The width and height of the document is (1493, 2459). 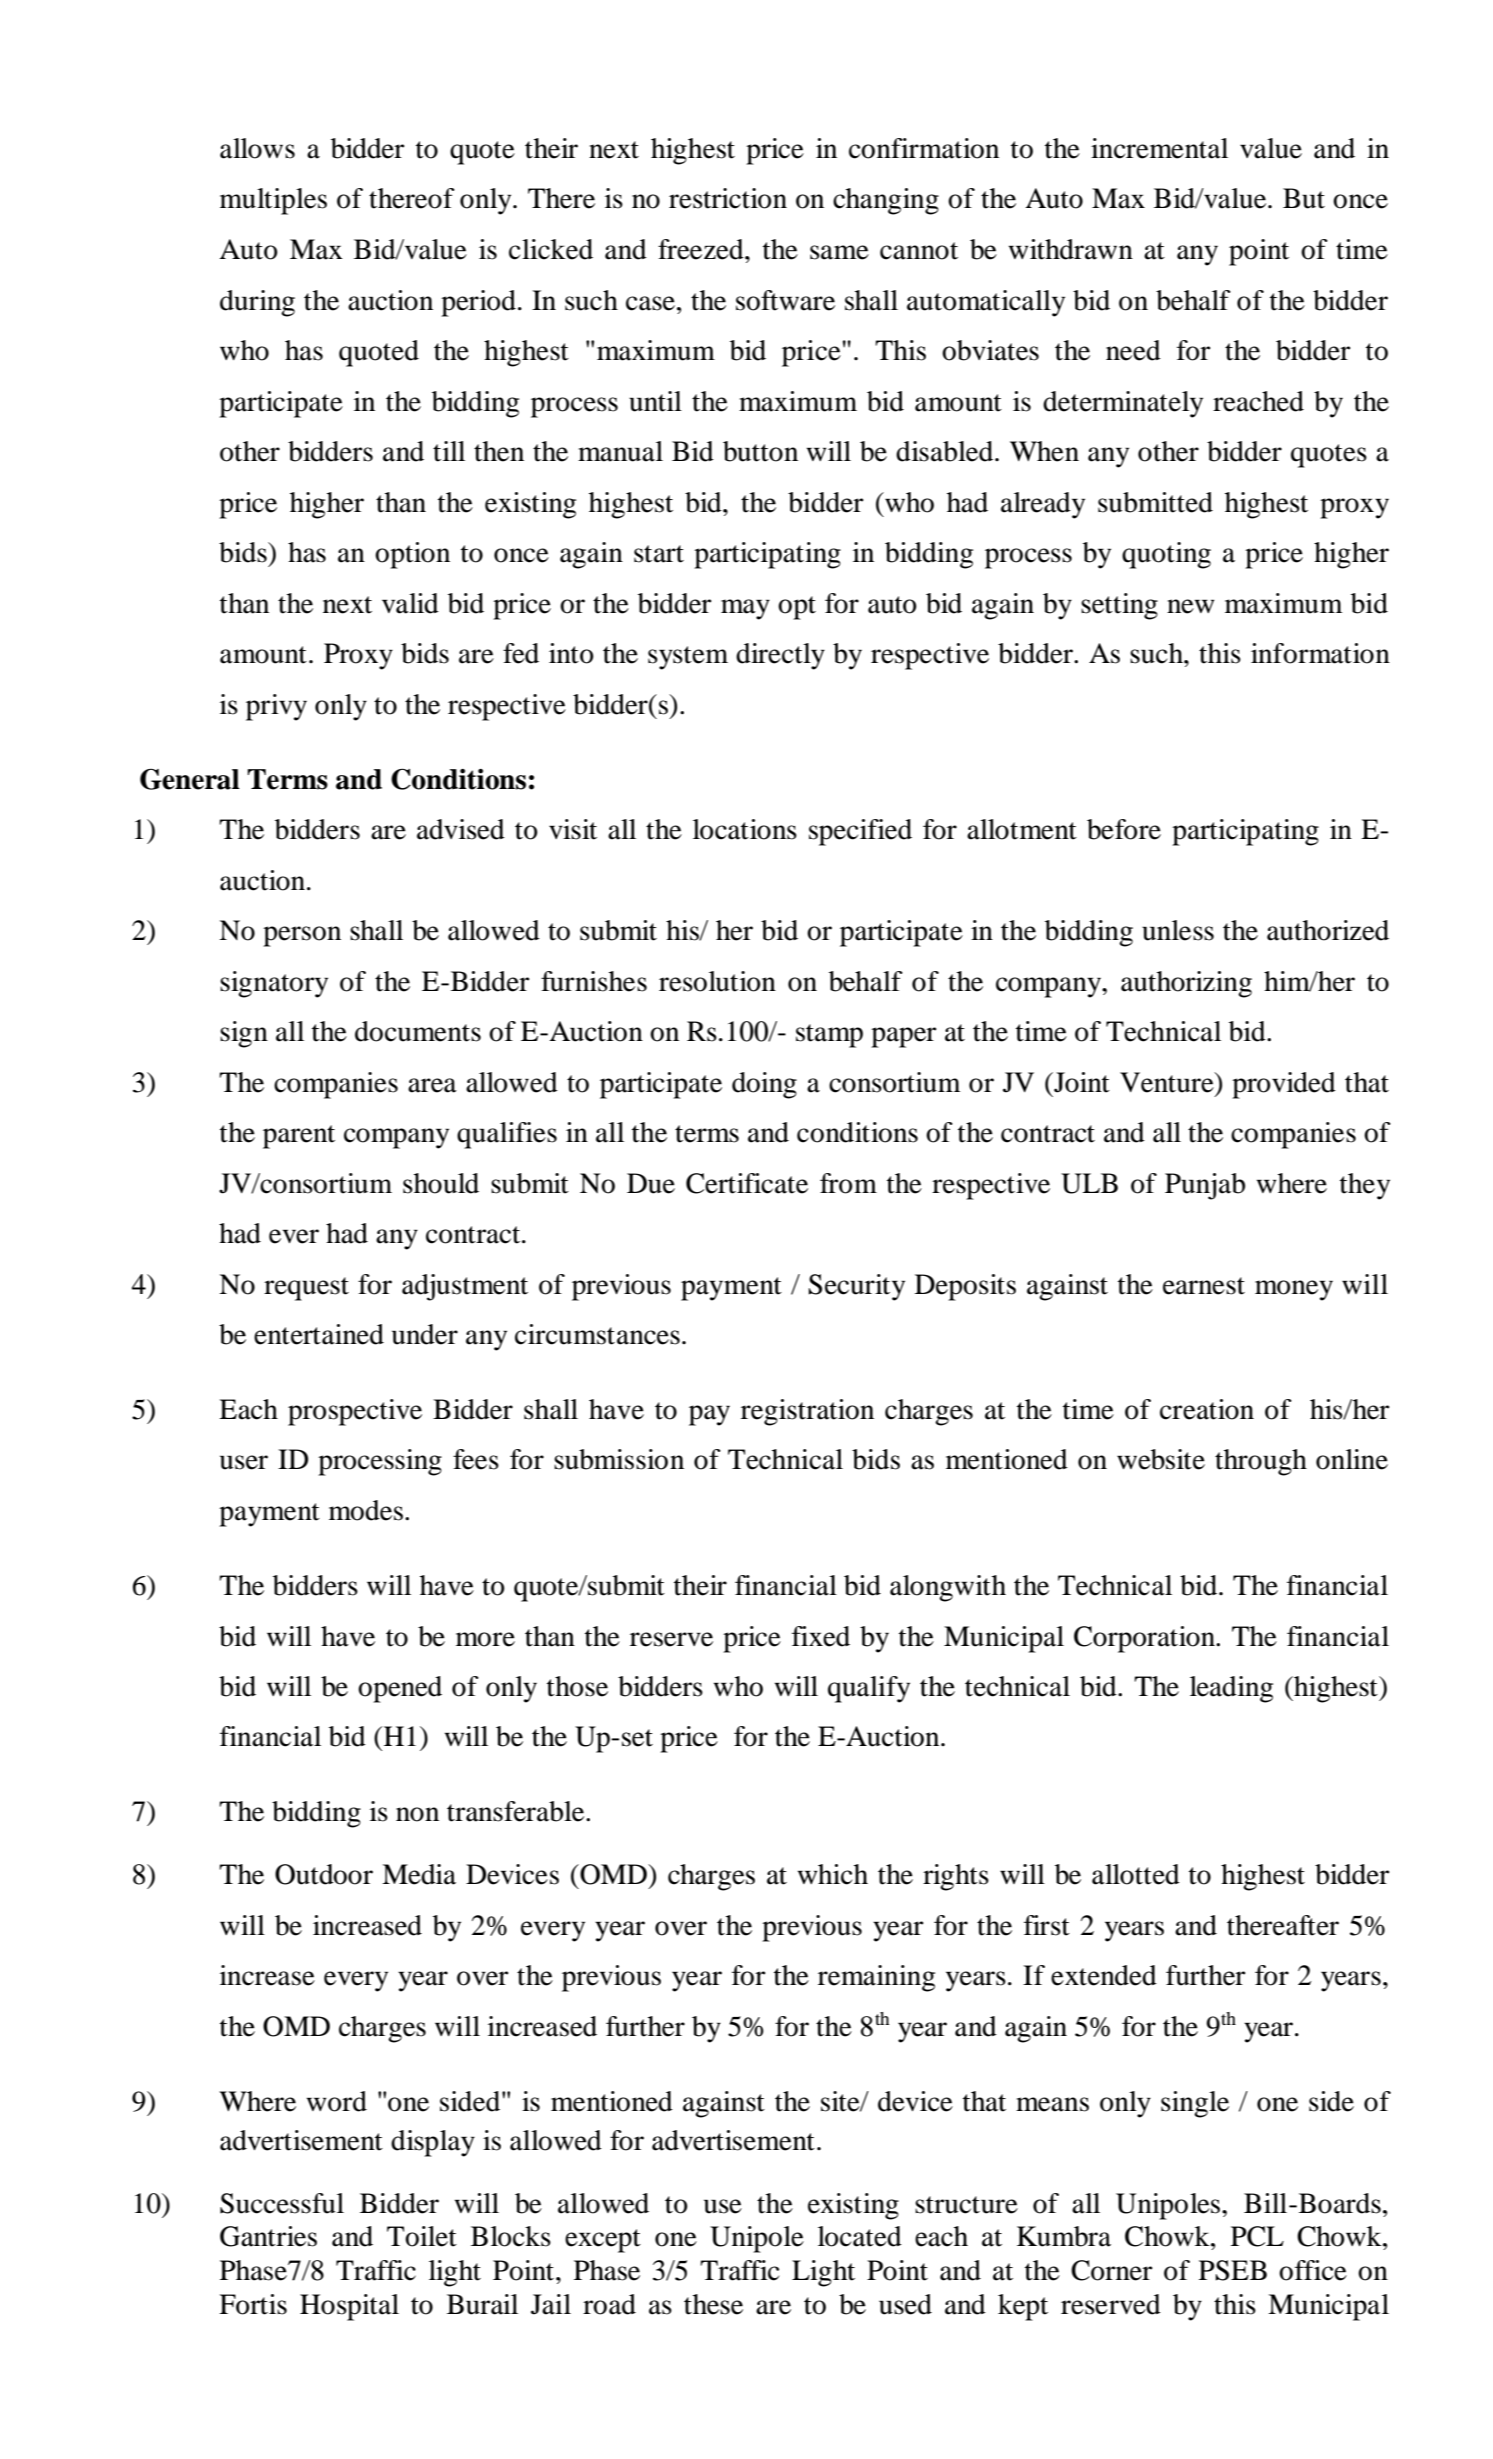 I want to click on Successful, so click(x=282, y=2203).
